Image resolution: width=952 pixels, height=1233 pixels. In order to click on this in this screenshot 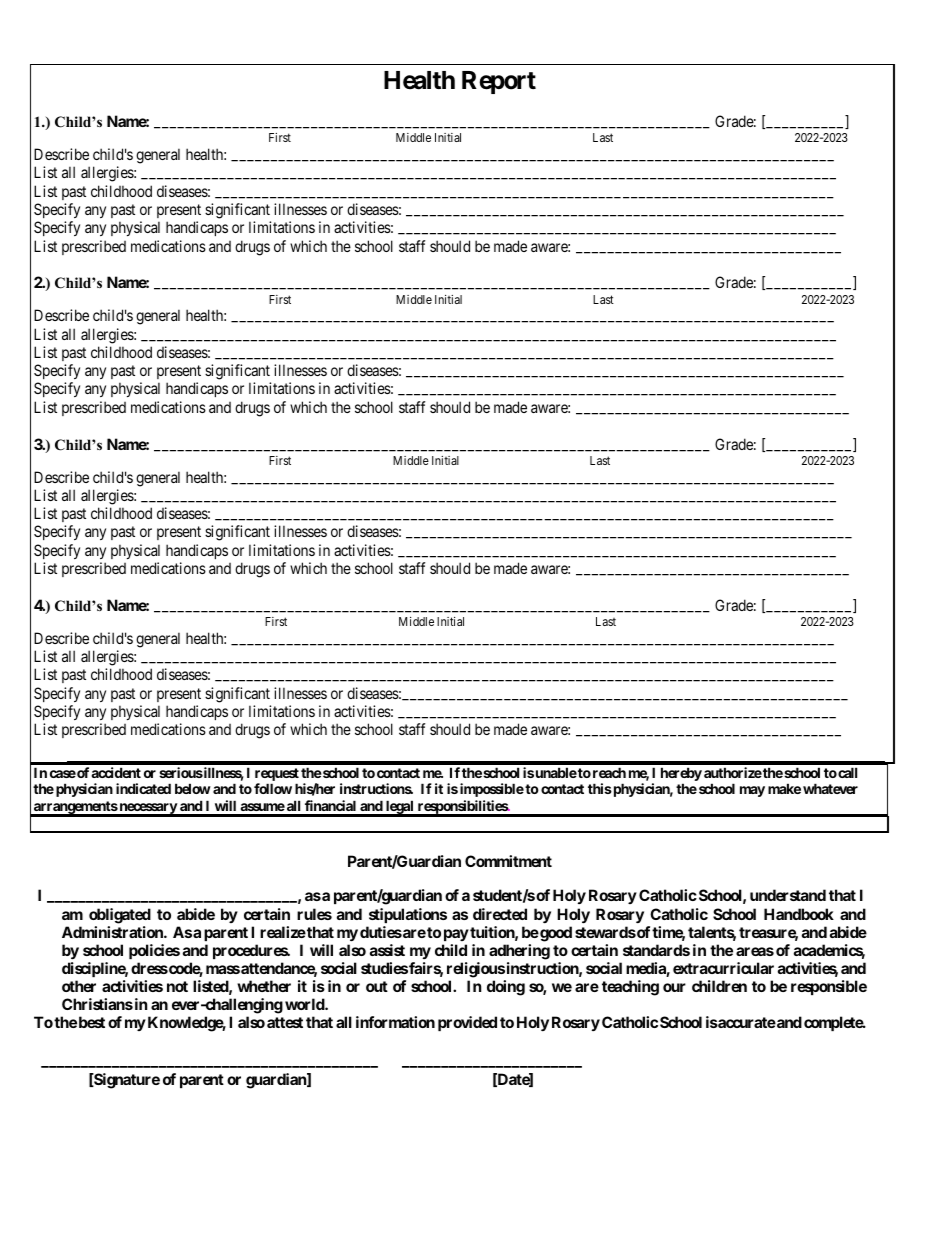, I will do `click(600, 788)`.
